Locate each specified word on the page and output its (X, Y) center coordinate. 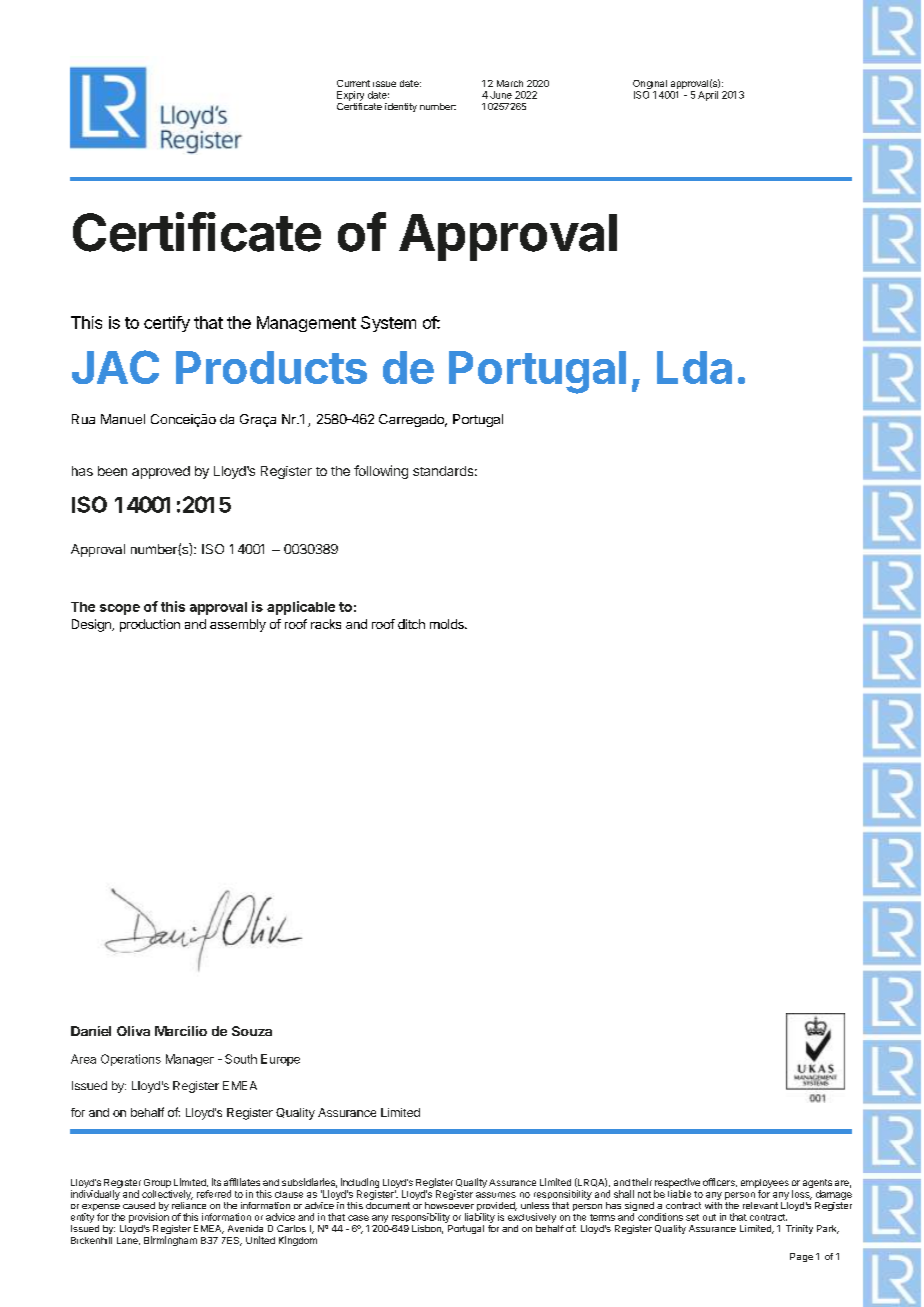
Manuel (123, 419)
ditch (411, 624)
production (150, 625)
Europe (280, 1060)
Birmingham (170, 1241)
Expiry (350, 96)
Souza (252, 1031)
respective (677, 1183)
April (708, 96)
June (501, 95)
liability (480, 1218)
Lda (694, 367)
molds (448, 624)
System (388, 324)
